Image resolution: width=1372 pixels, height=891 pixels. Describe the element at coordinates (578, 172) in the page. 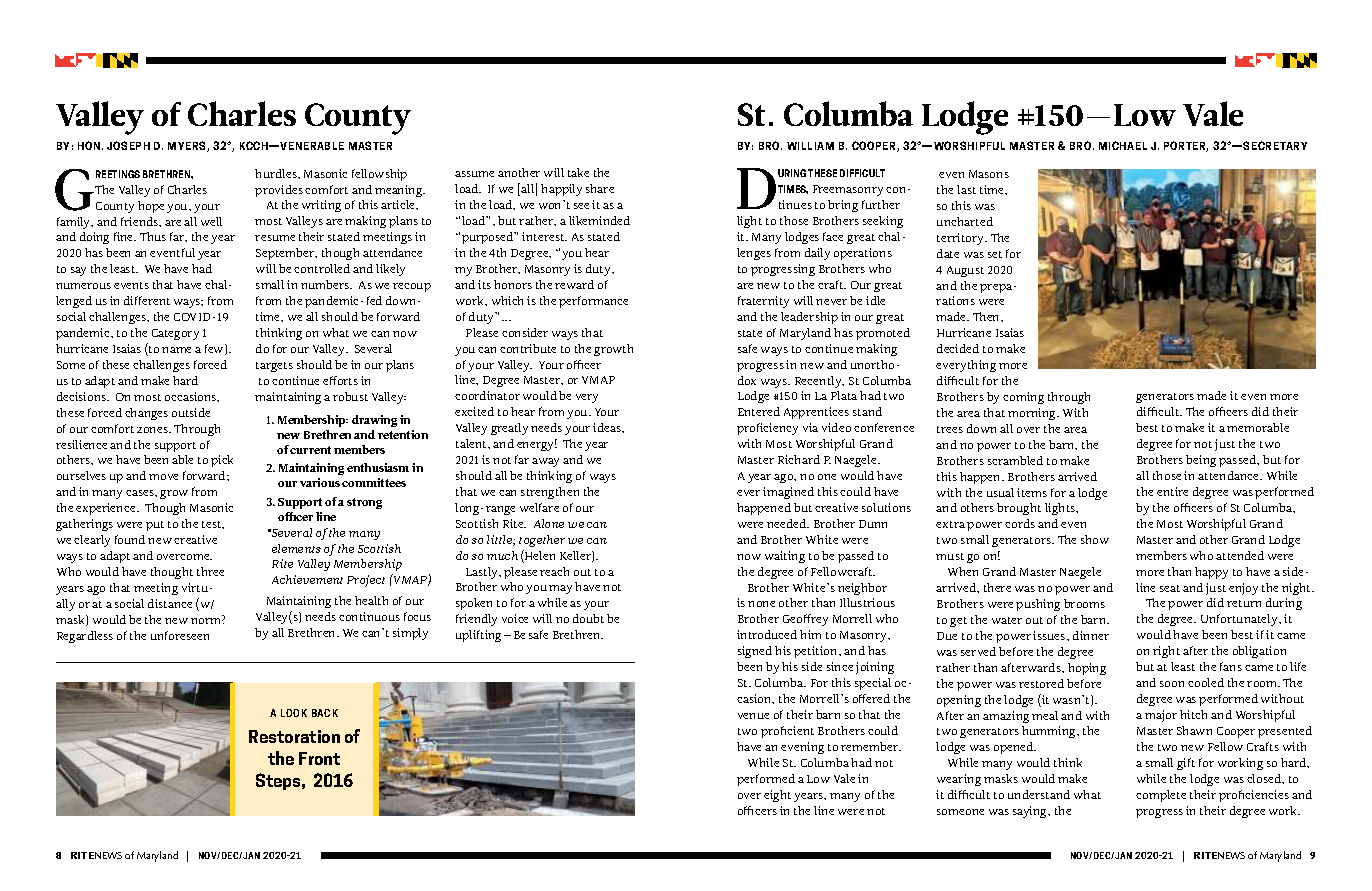

I see `take` at that location.
